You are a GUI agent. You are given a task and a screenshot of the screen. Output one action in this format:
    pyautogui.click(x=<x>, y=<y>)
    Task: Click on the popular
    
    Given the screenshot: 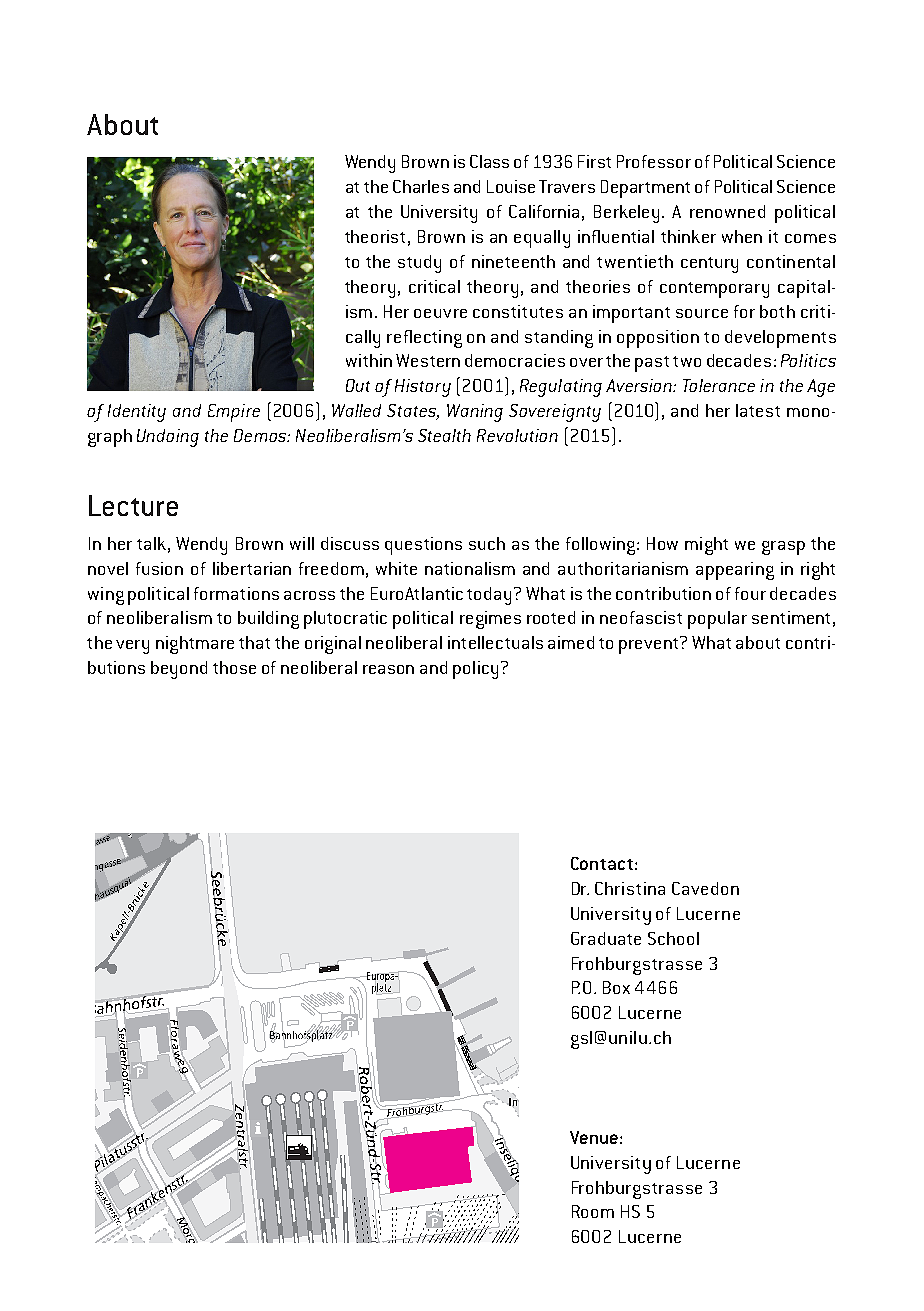 What is the action you would take?
    pyautogui.click(x=717, y=620)
